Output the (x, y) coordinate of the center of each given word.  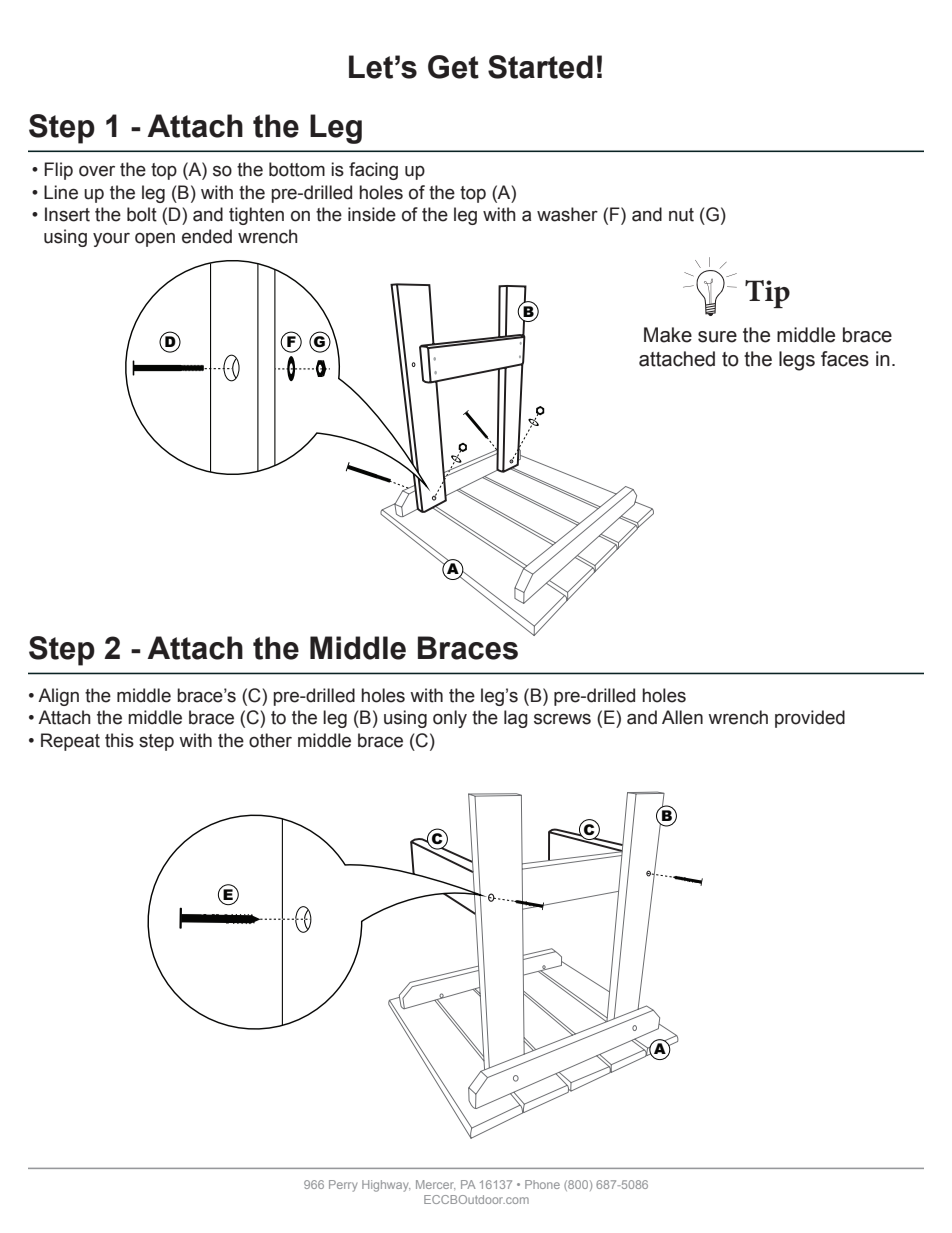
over (97, 171)
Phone (542, 1184)
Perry (343, 1186)
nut (681, 215)
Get (453, 67)
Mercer (435, 1184)
